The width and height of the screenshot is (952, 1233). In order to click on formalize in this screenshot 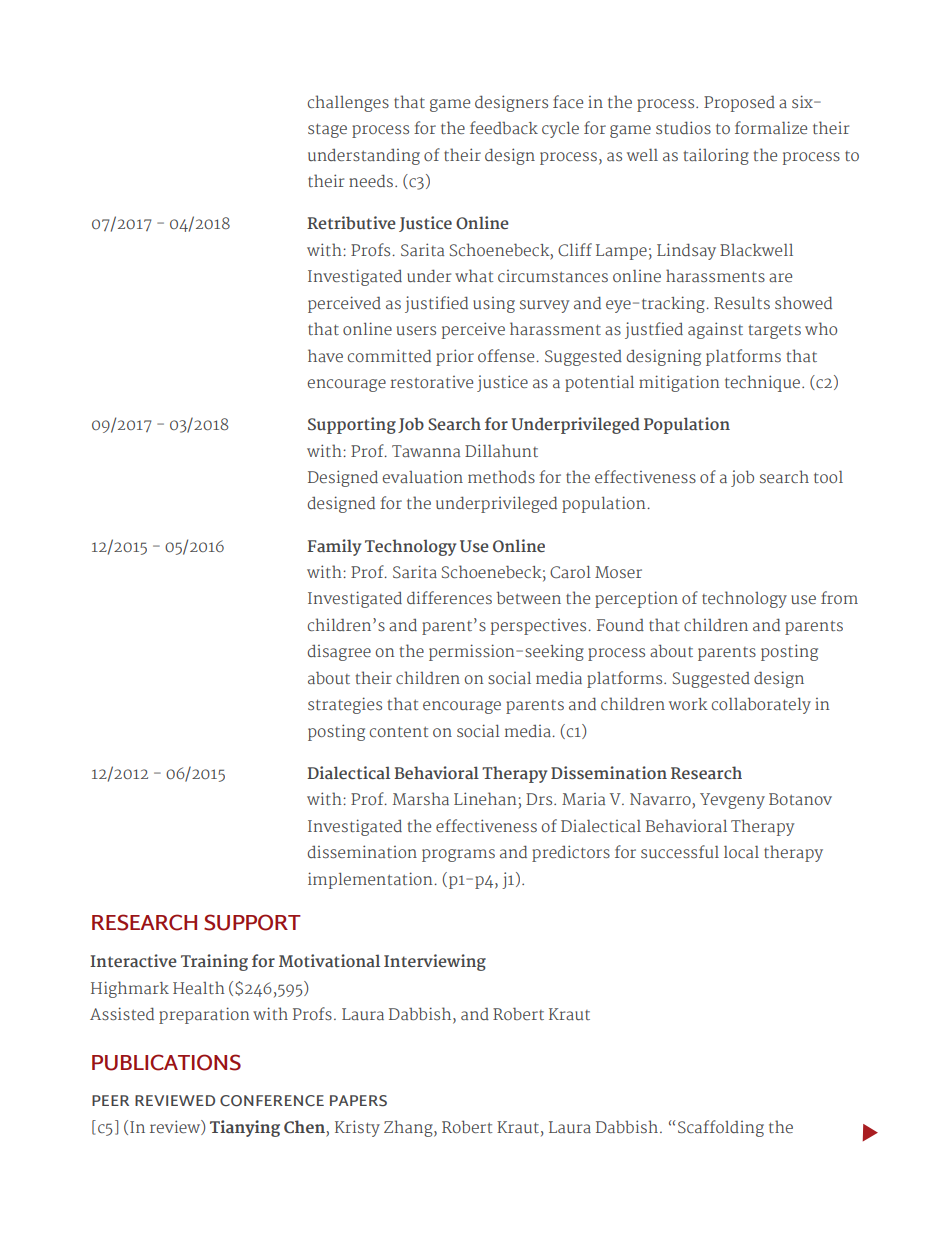, I will do `click(771, 127)`.
